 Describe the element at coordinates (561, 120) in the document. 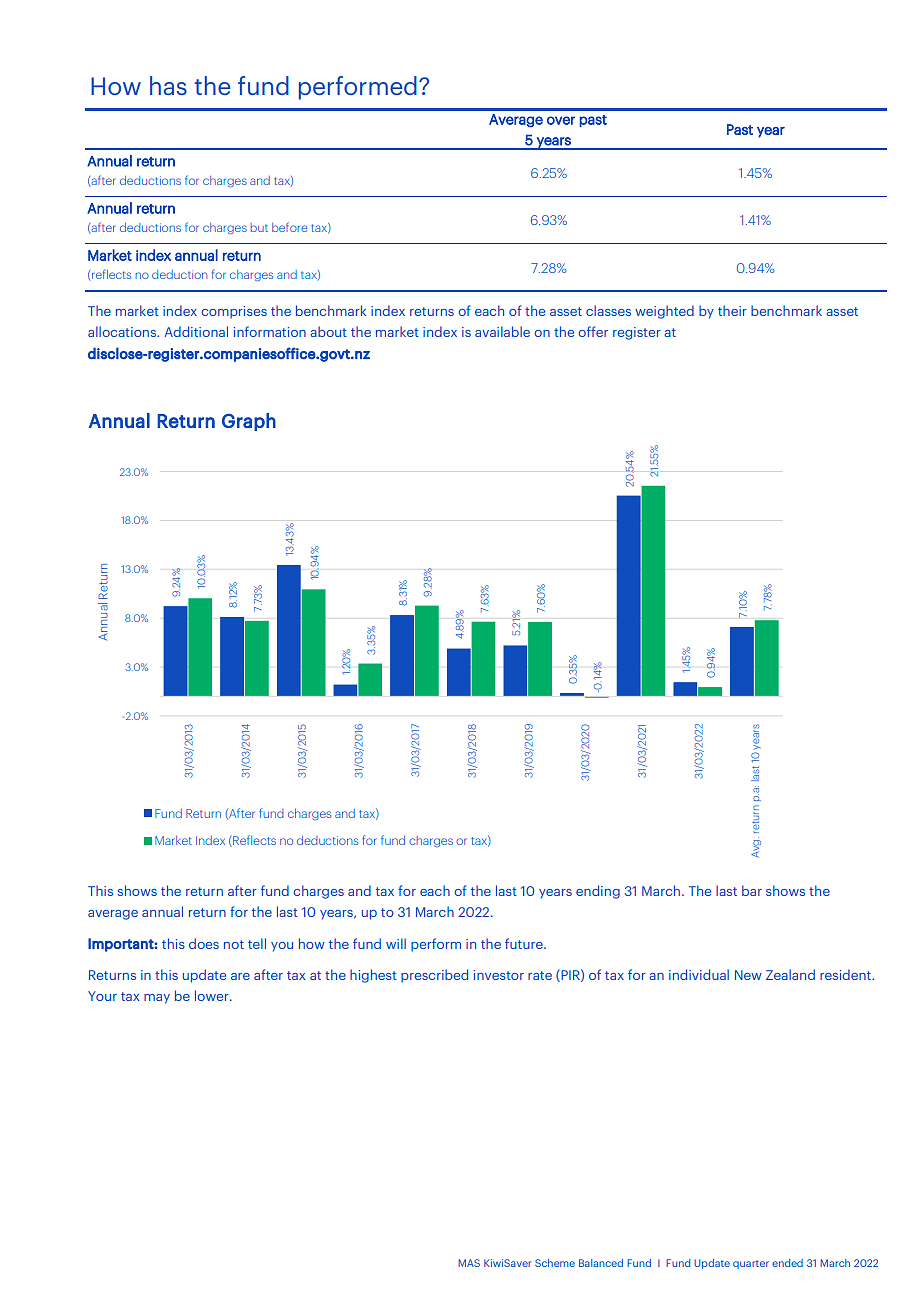

I see `over` at that location.
